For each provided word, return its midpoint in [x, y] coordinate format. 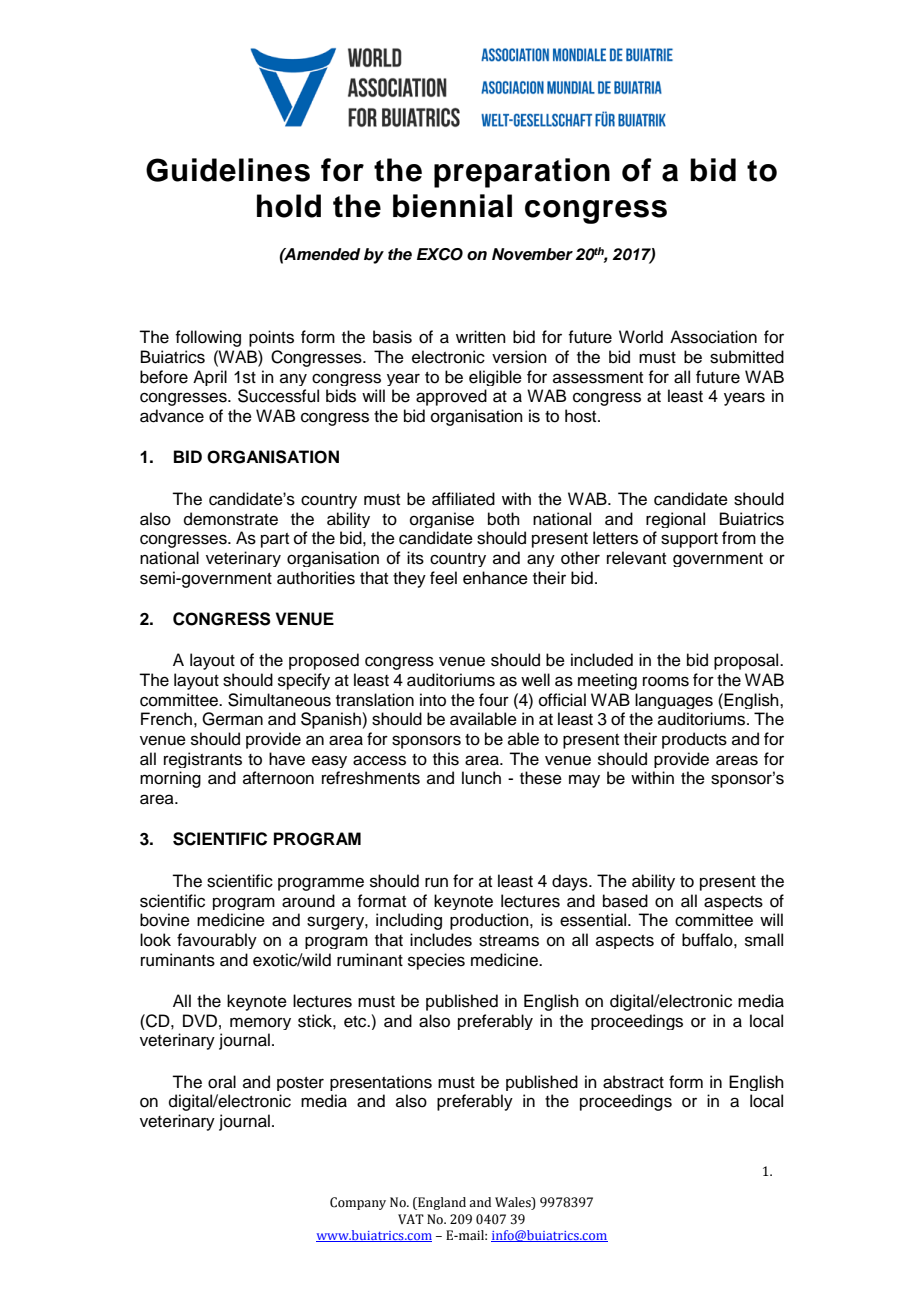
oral [222, 1082]
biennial [452, 206]
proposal [747, 661]
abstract [633, 1082]
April [210, 378]
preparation [522, 173]
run [436, 882]
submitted [747, 357]
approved [451, 397]
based [625, 901]
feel [443, 578]
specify [304, 681]
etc [356, 1022]
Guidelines [228, 170]
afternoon [278, 778]
